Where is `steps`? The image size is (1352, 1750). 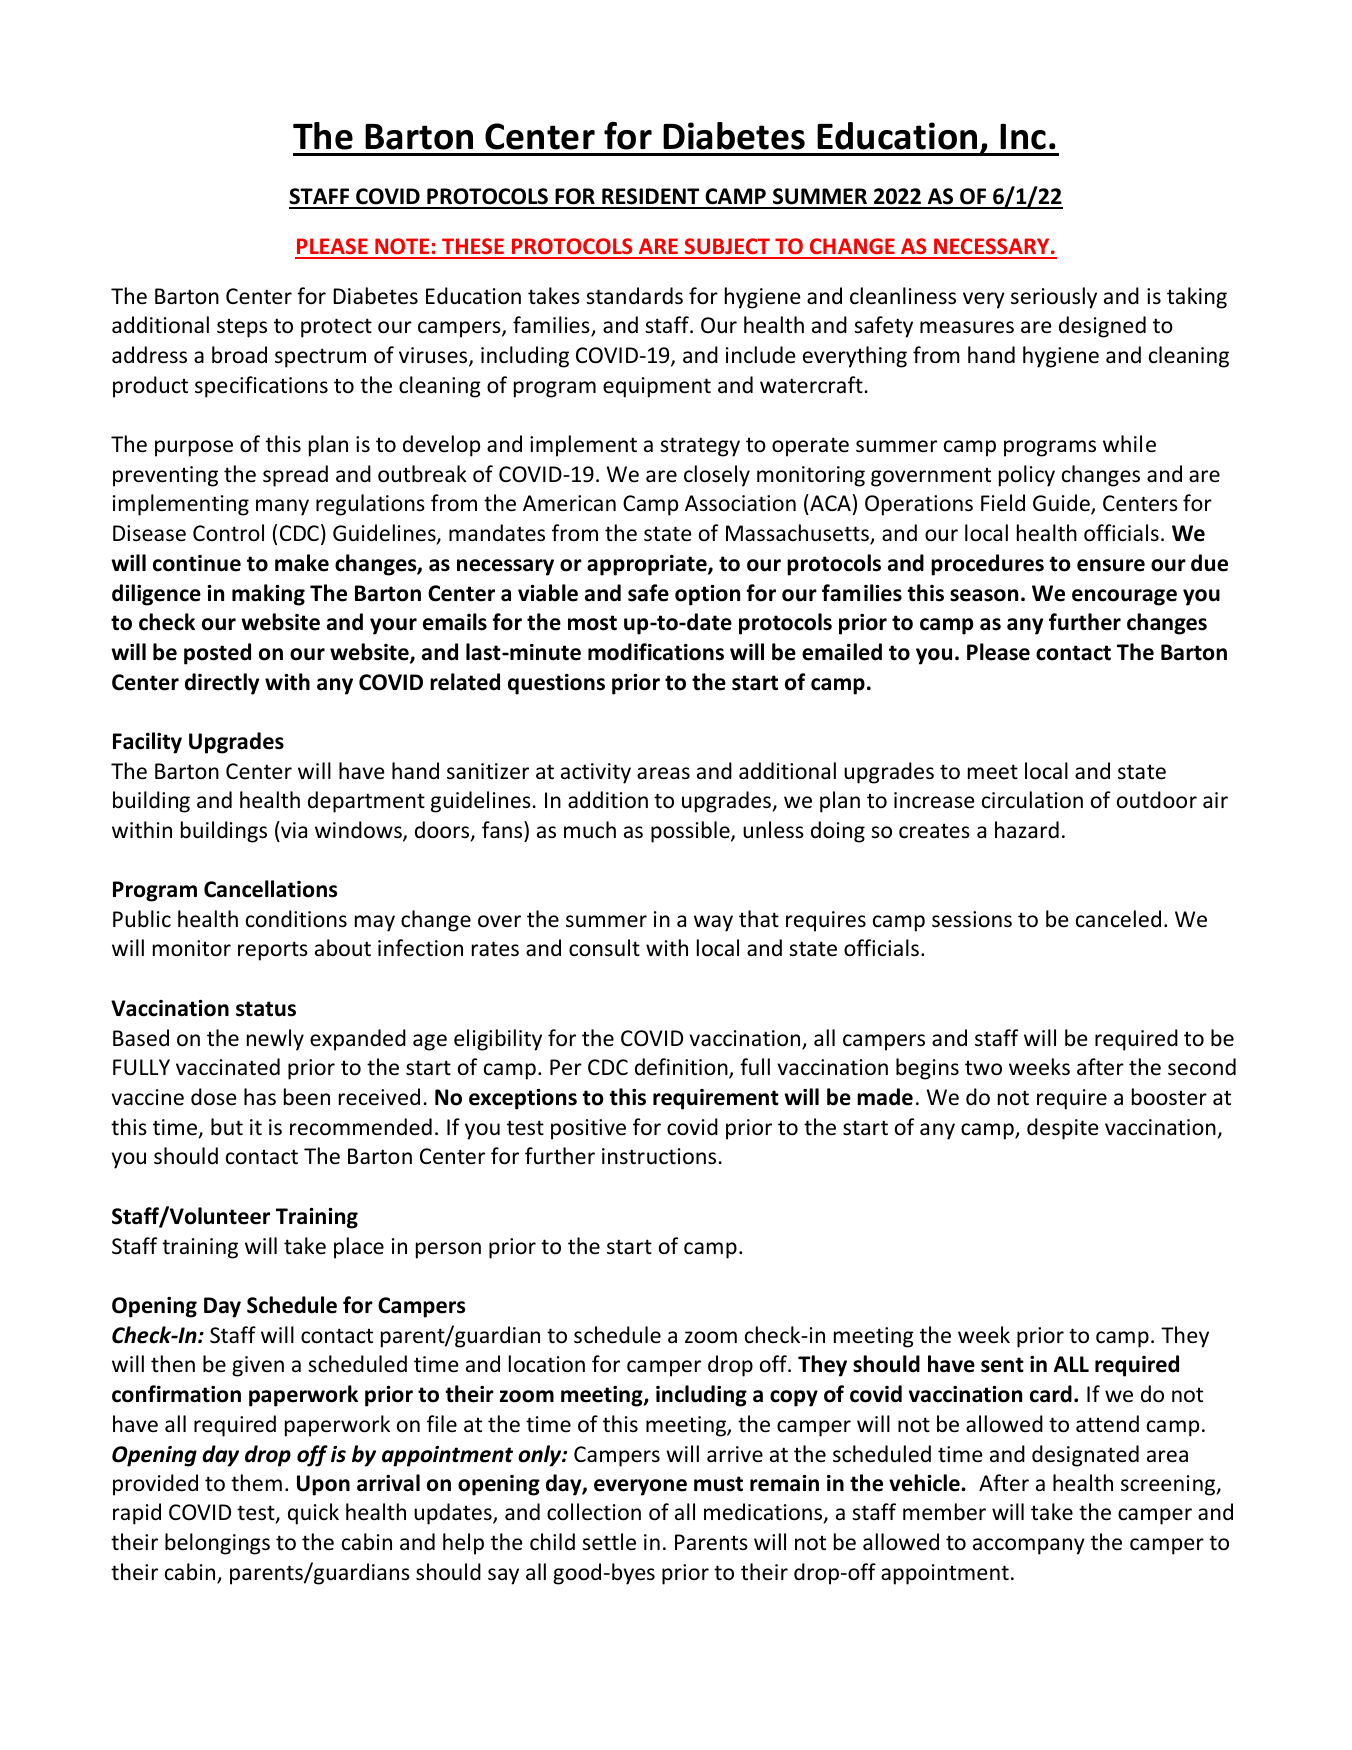 steps is located at coordinates (242, 328).
